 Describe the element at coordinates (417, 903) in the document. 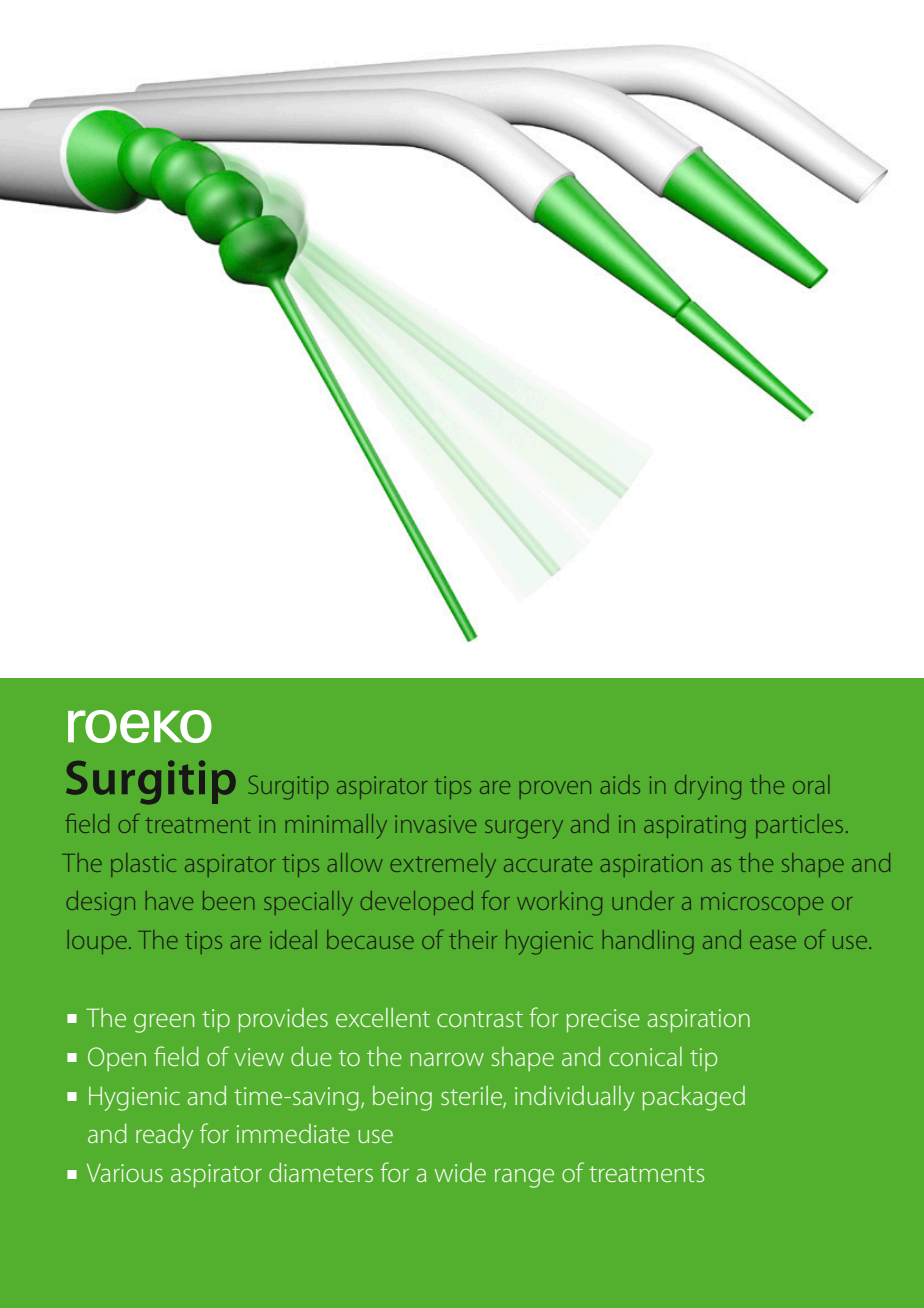

I see `developed` at that location.
